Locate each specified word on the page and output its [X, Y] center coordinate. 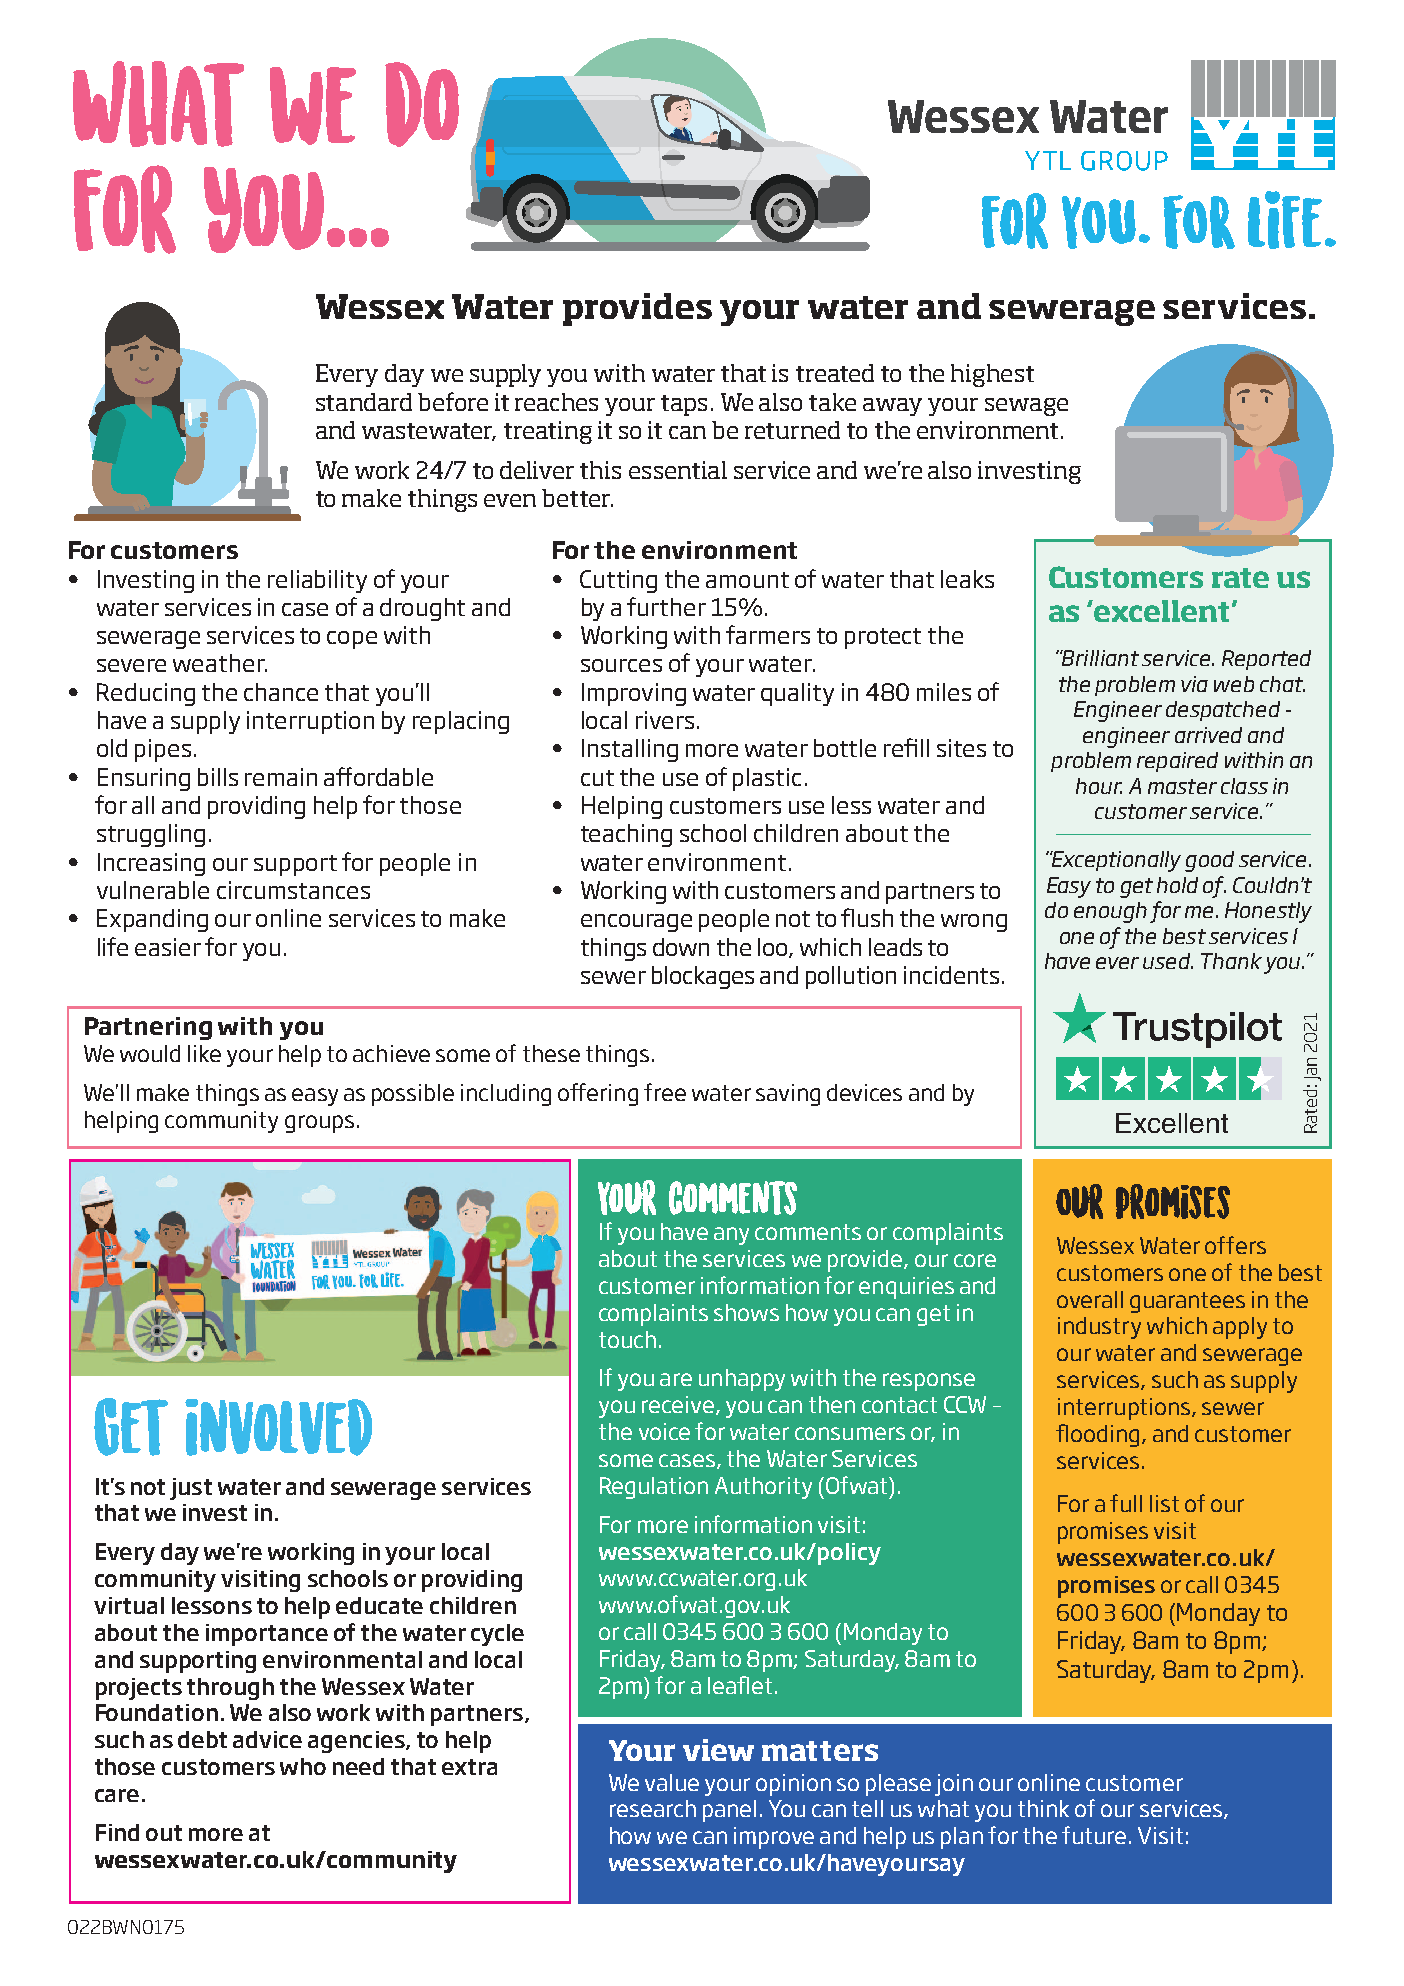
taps [684, 405]
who [303, 1766]
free [665, 1092]
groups [319, 1124]
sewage [1026, 407]
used [1168, 961]
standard [364, 402]
